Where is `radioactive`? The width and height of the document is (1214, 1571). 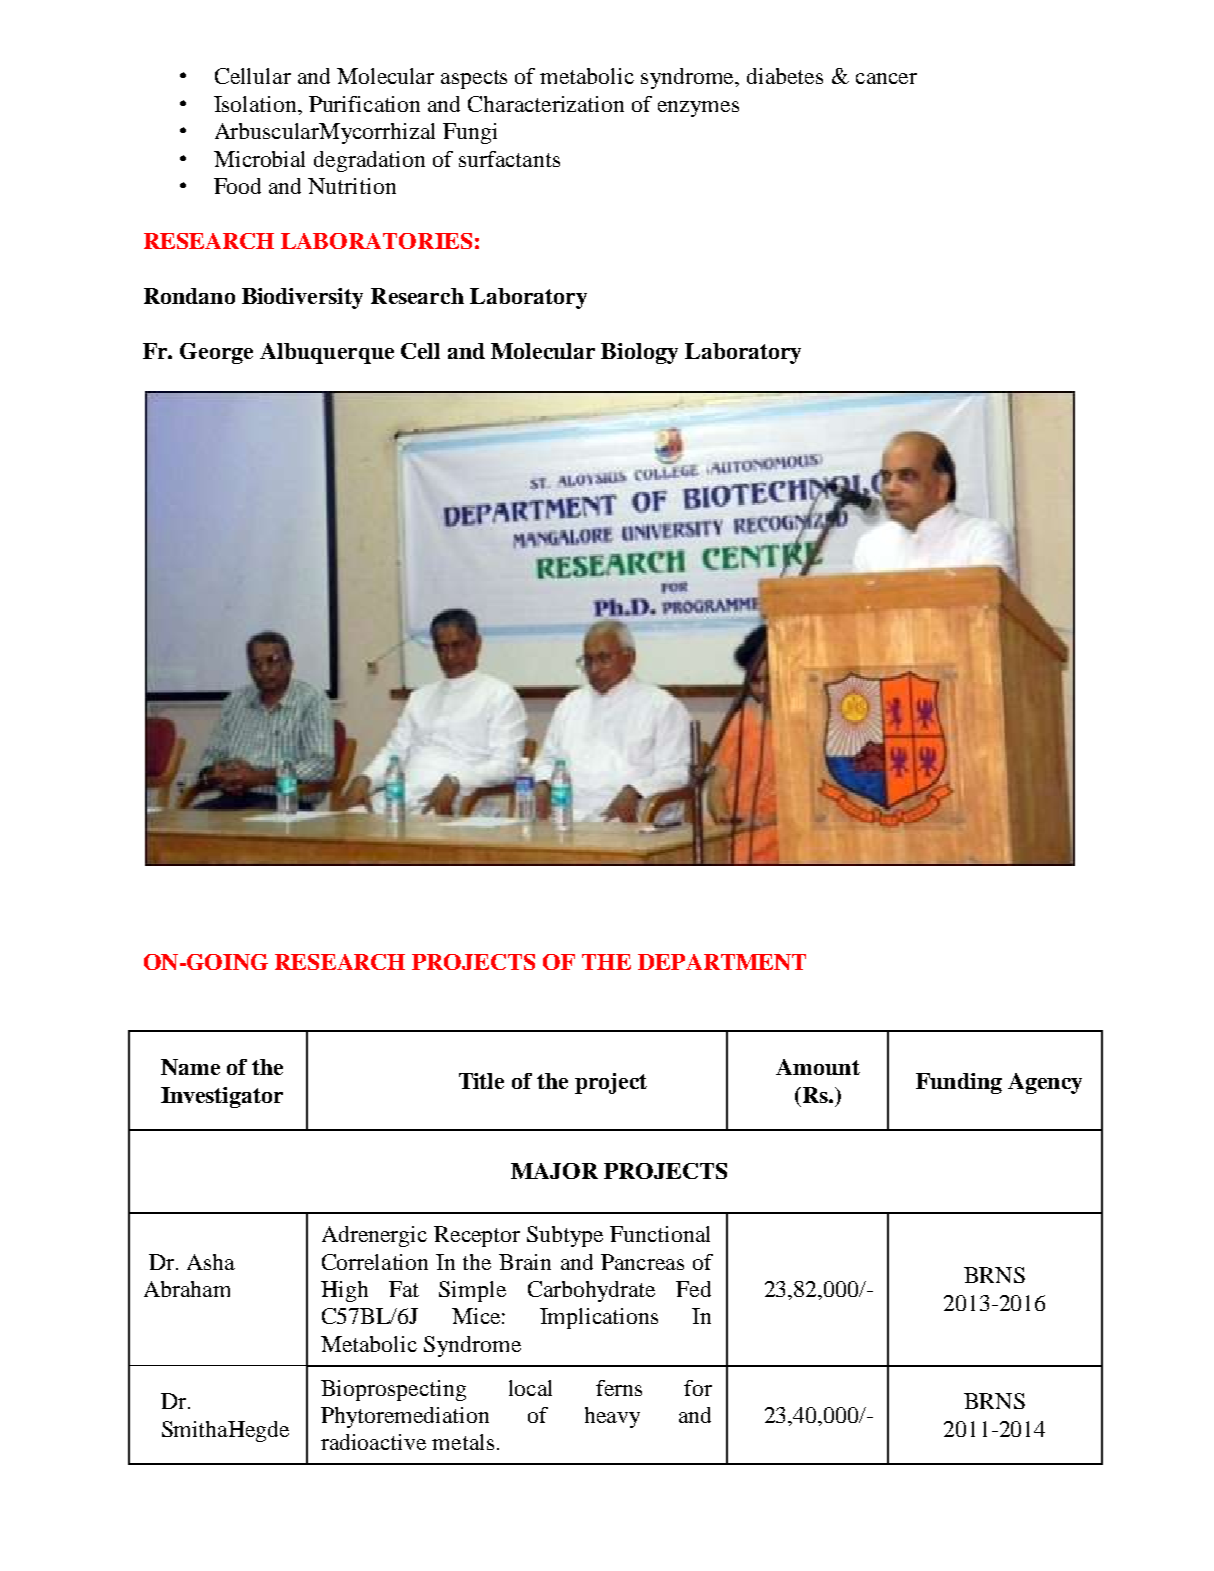
radioactive is located at coordinates (373, 1442).
